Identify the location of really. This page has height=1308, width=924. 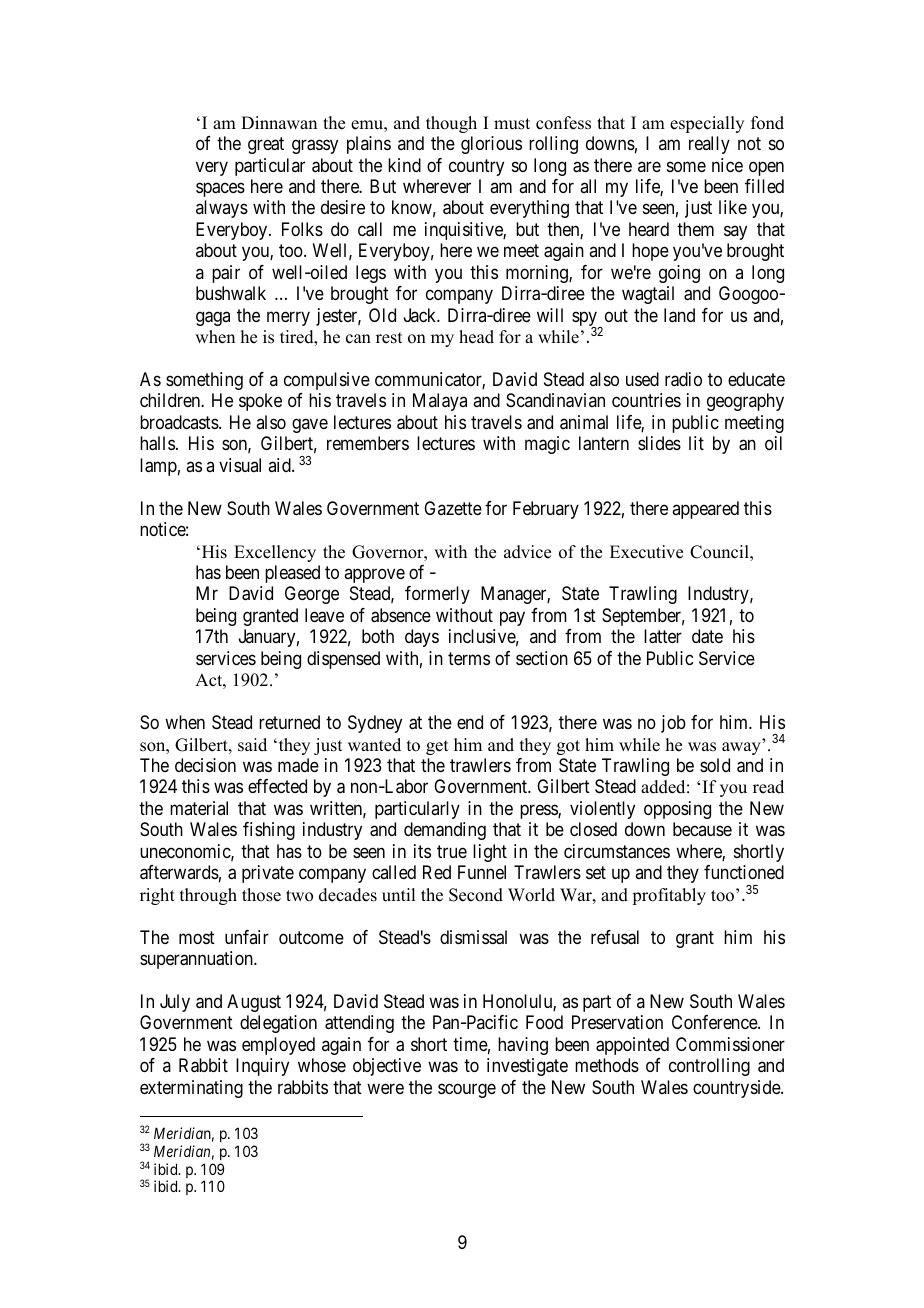
(709, 145).
